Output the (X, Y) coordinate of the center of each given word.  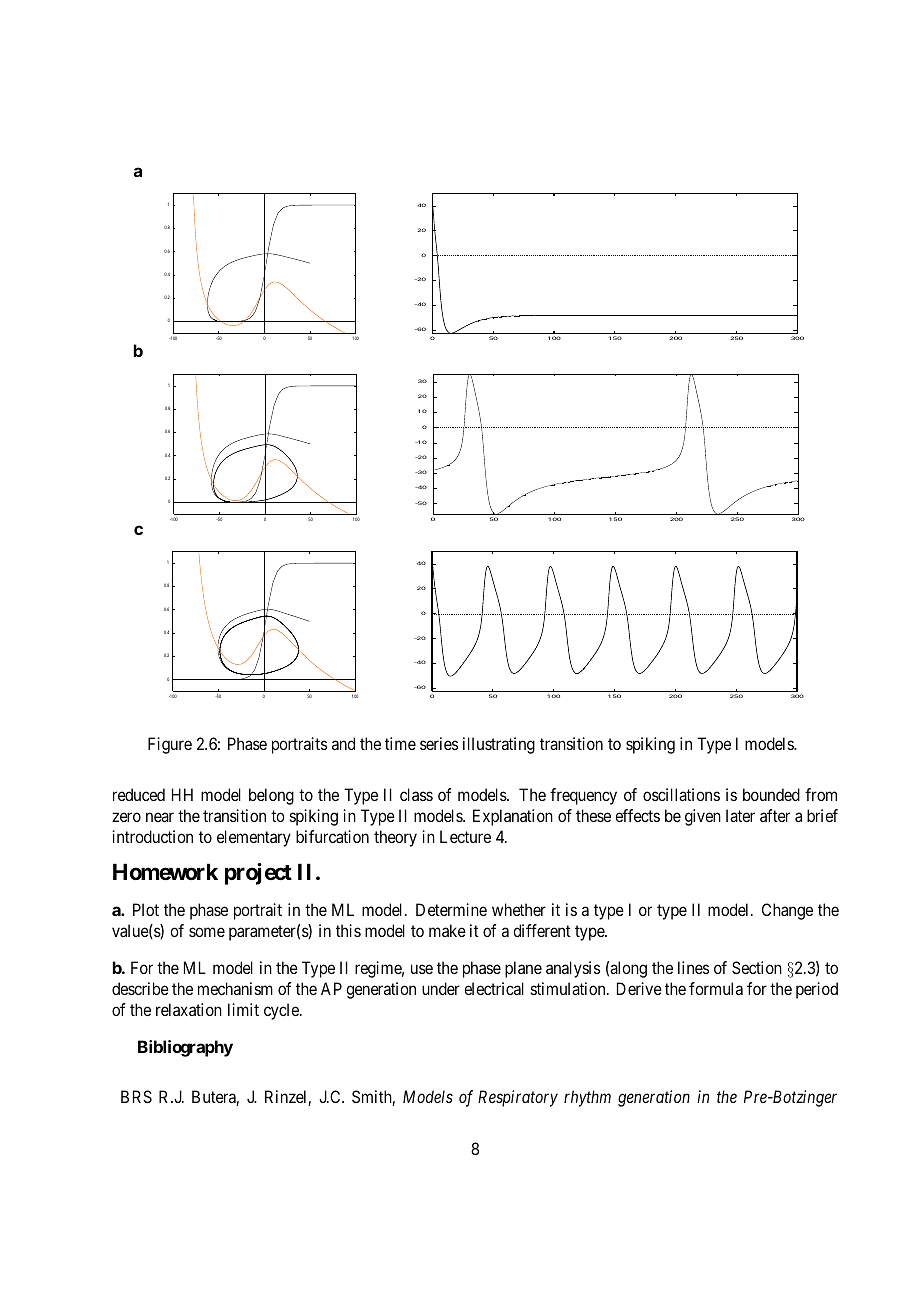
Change (787, 911)
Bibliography (185, 1048)
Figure (170, 745)
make (447, 930)
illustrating (499, 745)
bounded (771, 794)
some (207, 932)
